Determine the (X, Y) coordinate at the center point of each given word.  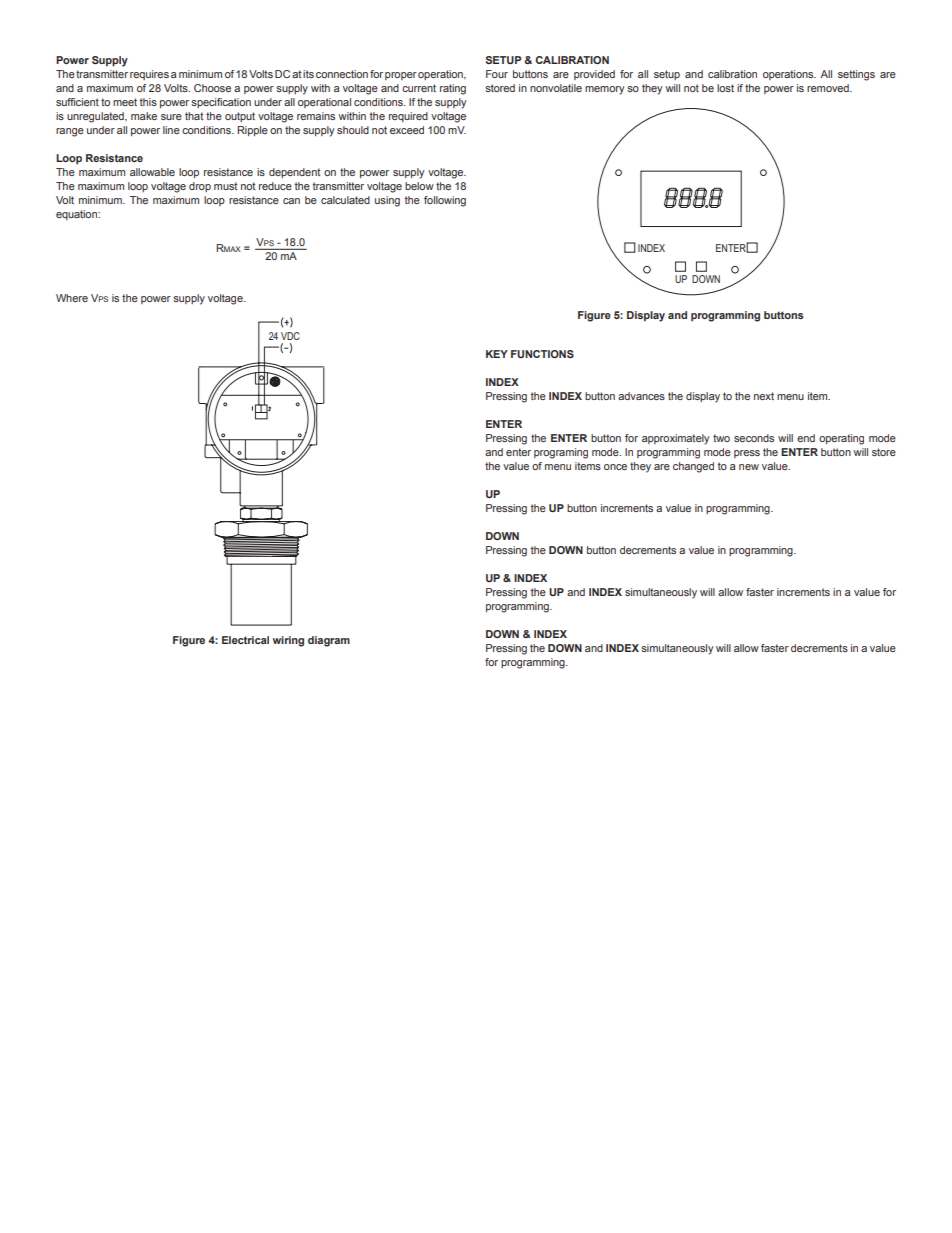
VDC (290, 336)
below (419, 186)
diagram (329, 641)
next (764, 396)
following (445, 201)
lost (725, 88)
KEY (497, 354)
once (615, 467)
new (749, 467)
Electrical (245, 640)
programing (561, 453)
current (419, 88)
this (148, 102)
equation (77, 215)
